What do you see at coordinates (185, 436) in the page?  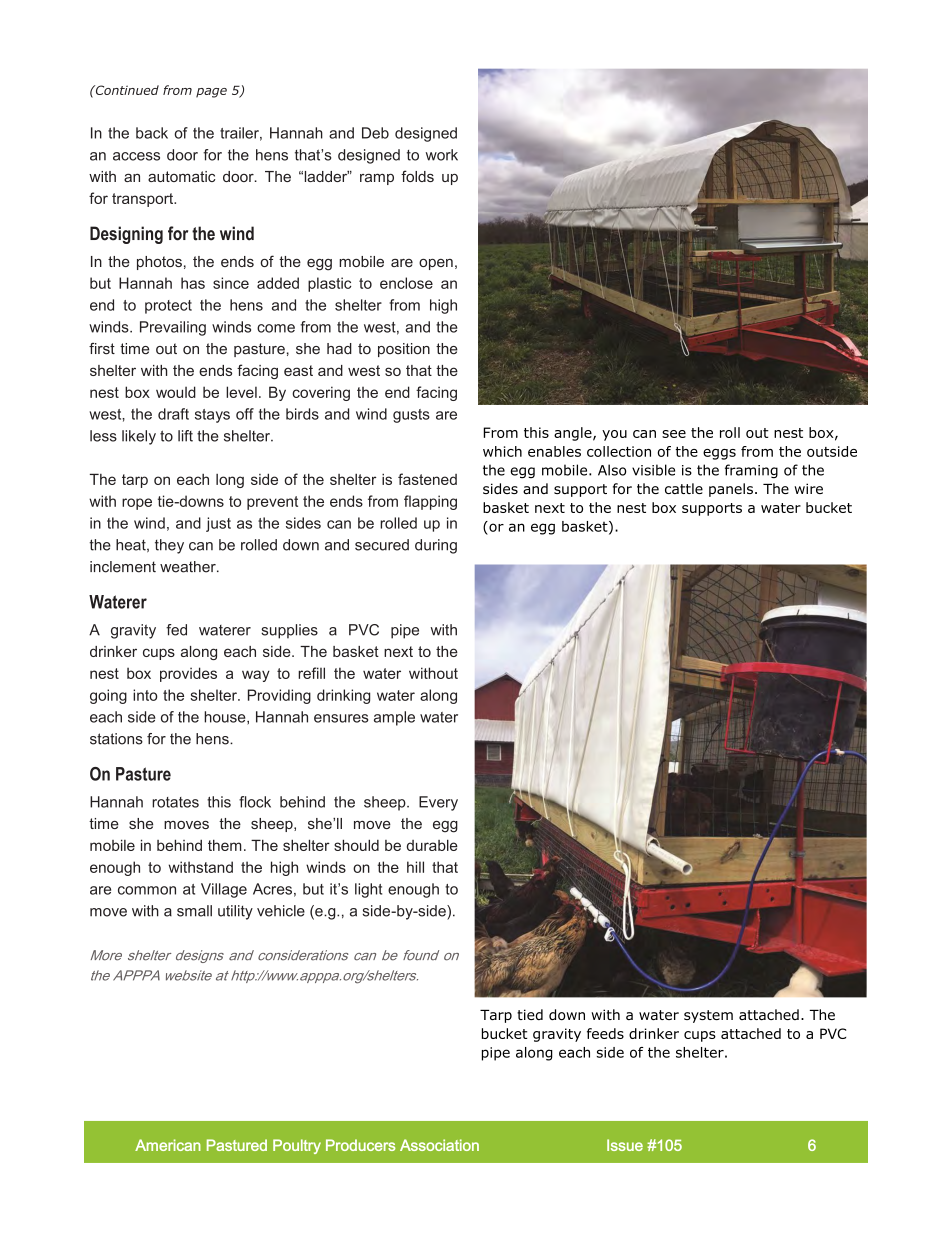 I see `lift` at bounding box center [185, 436].
